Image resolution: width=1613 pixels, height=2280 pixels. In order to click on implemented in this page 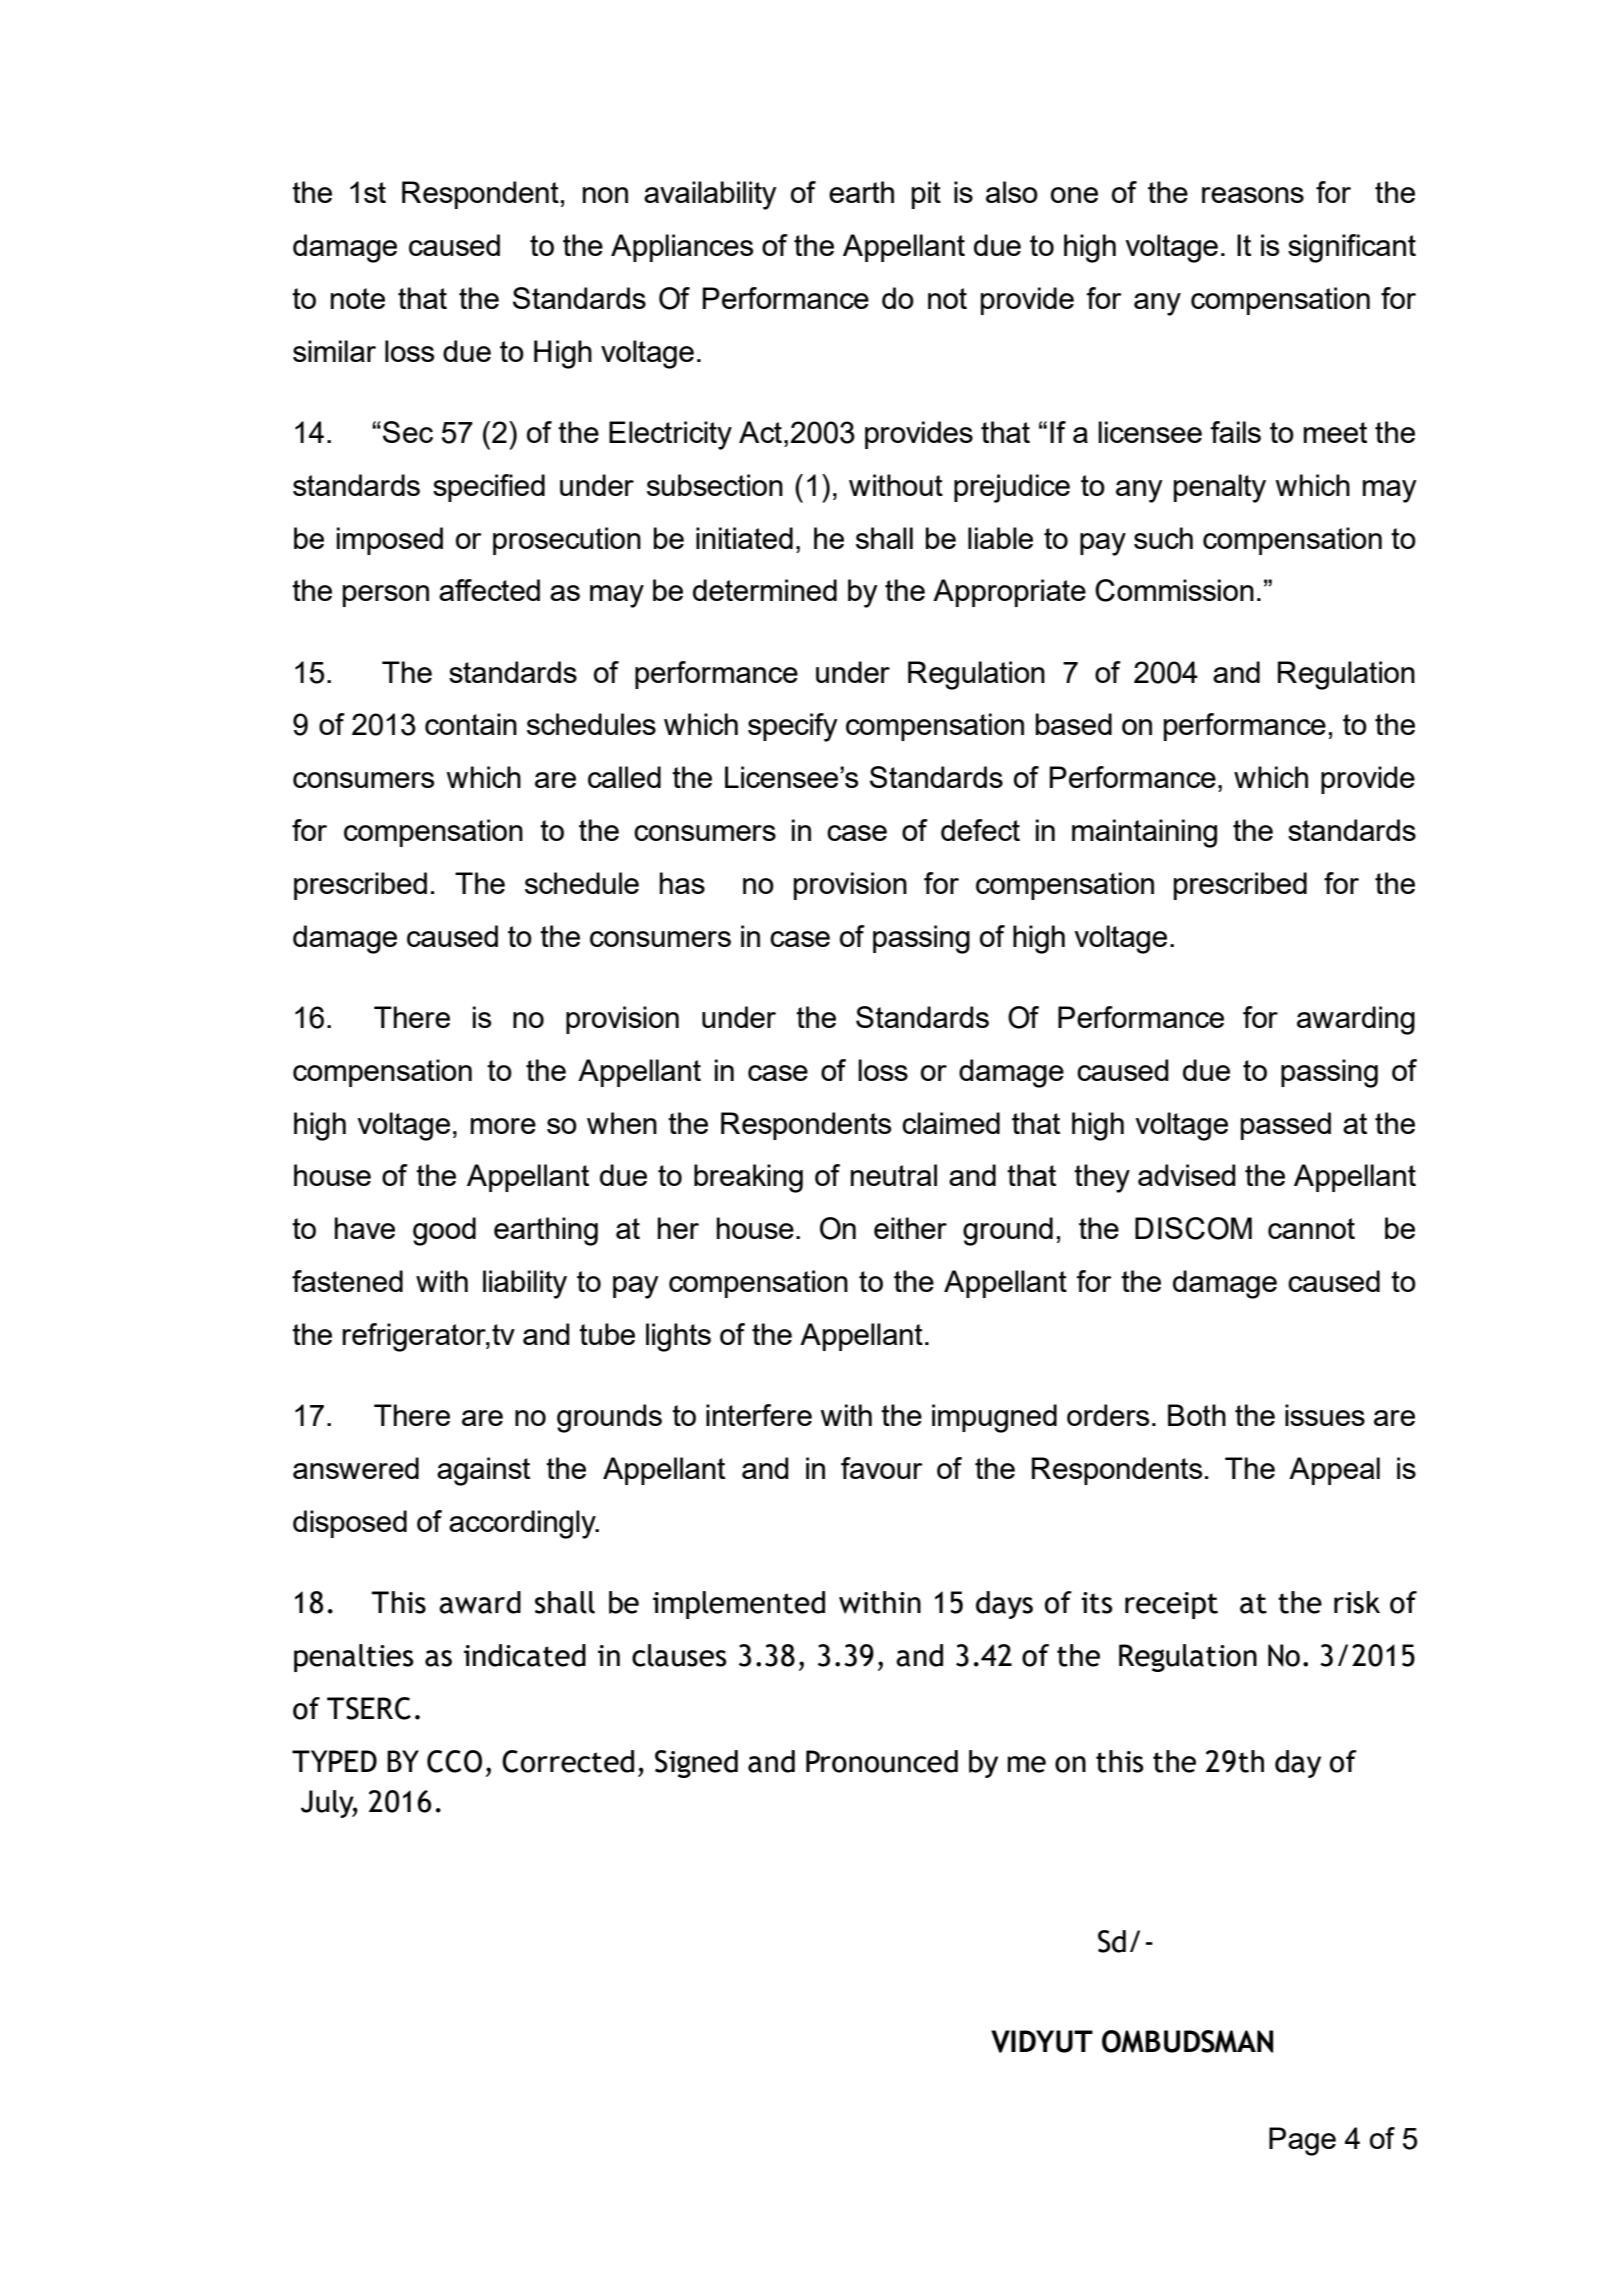, I will do `click(739, 1605)`.
